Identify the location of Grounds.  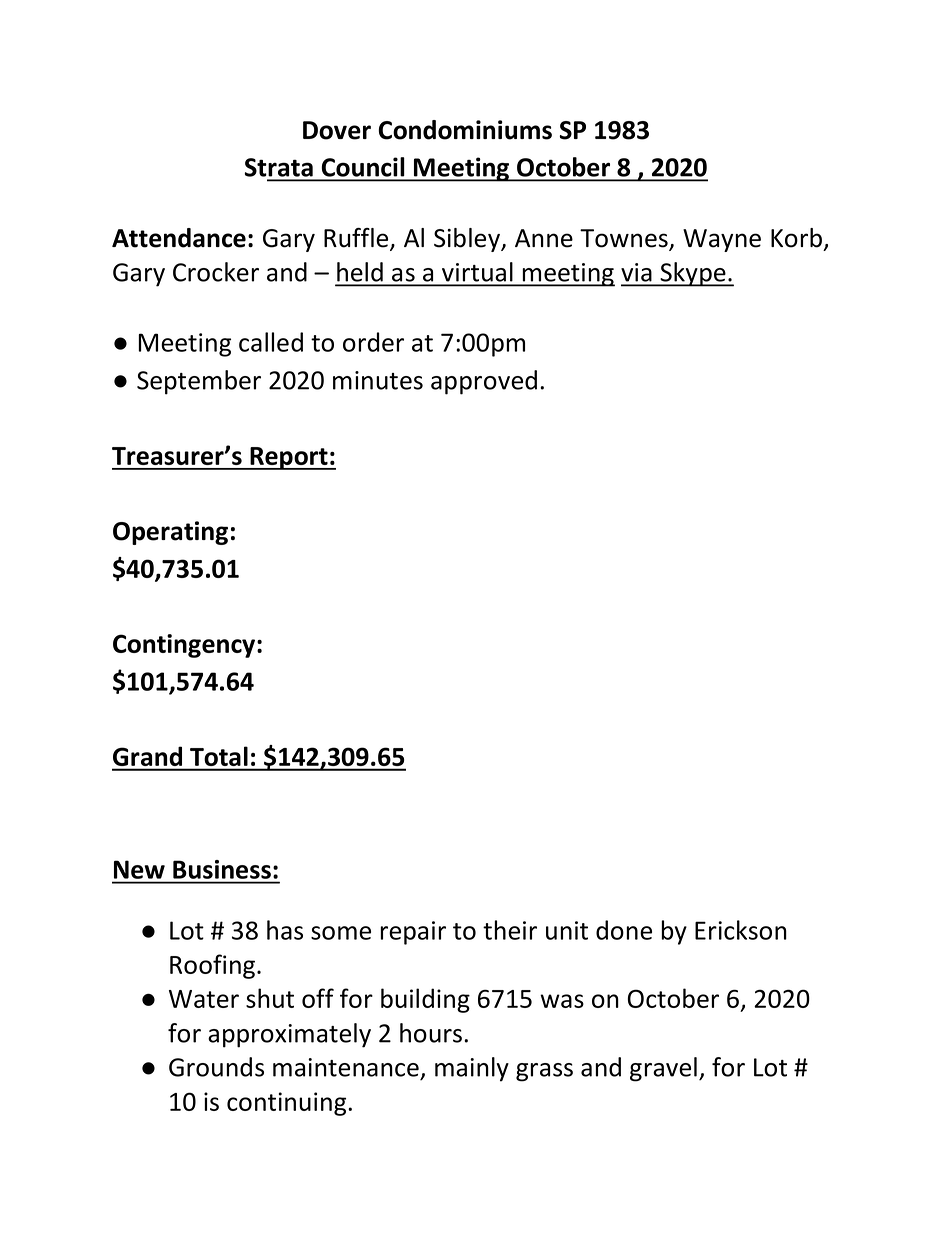
(216, 1067).
